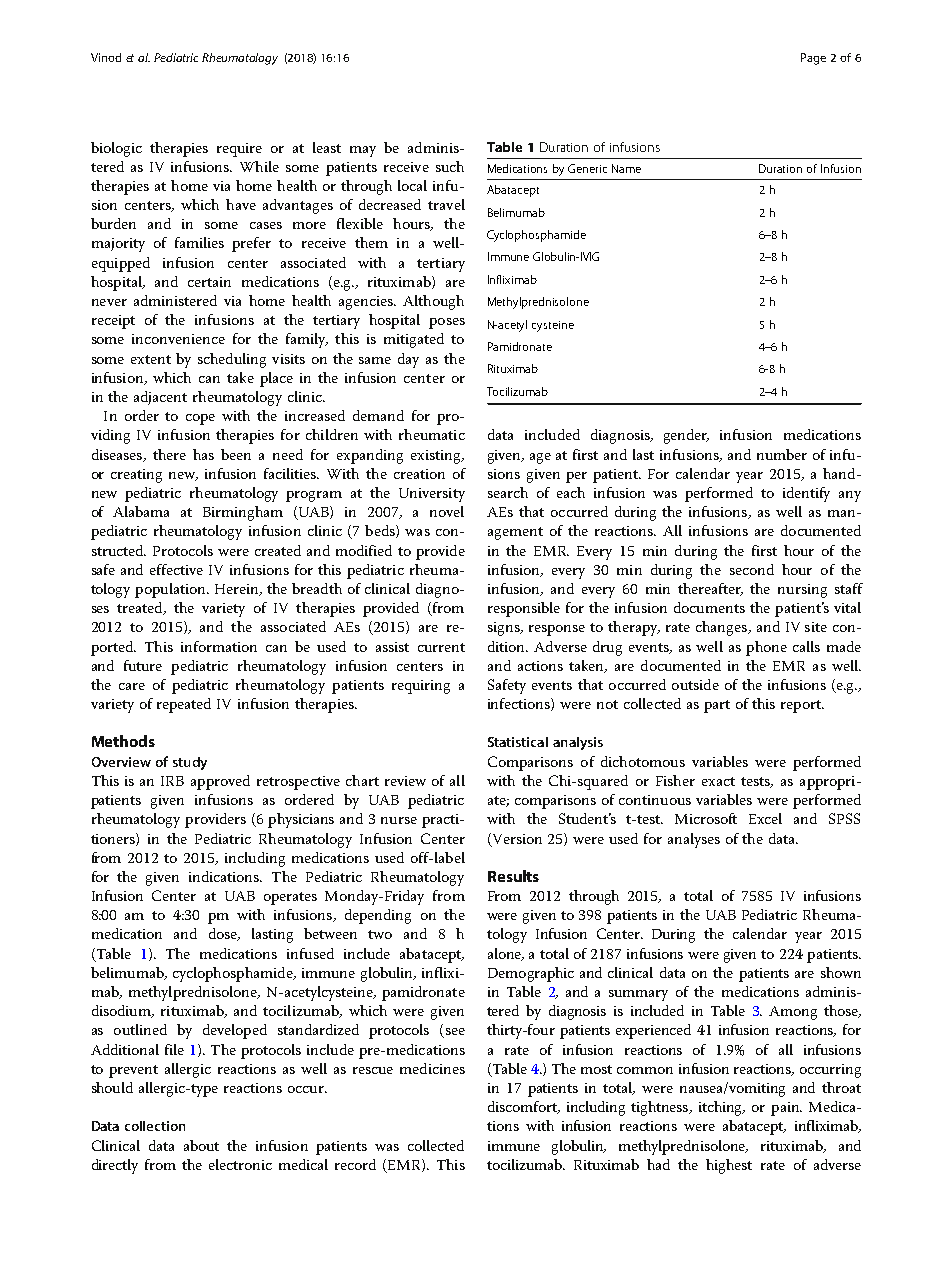 Image resolution: width=952 pixels, height=1265 pixels. I want to click on poses, so click(447, 323).
